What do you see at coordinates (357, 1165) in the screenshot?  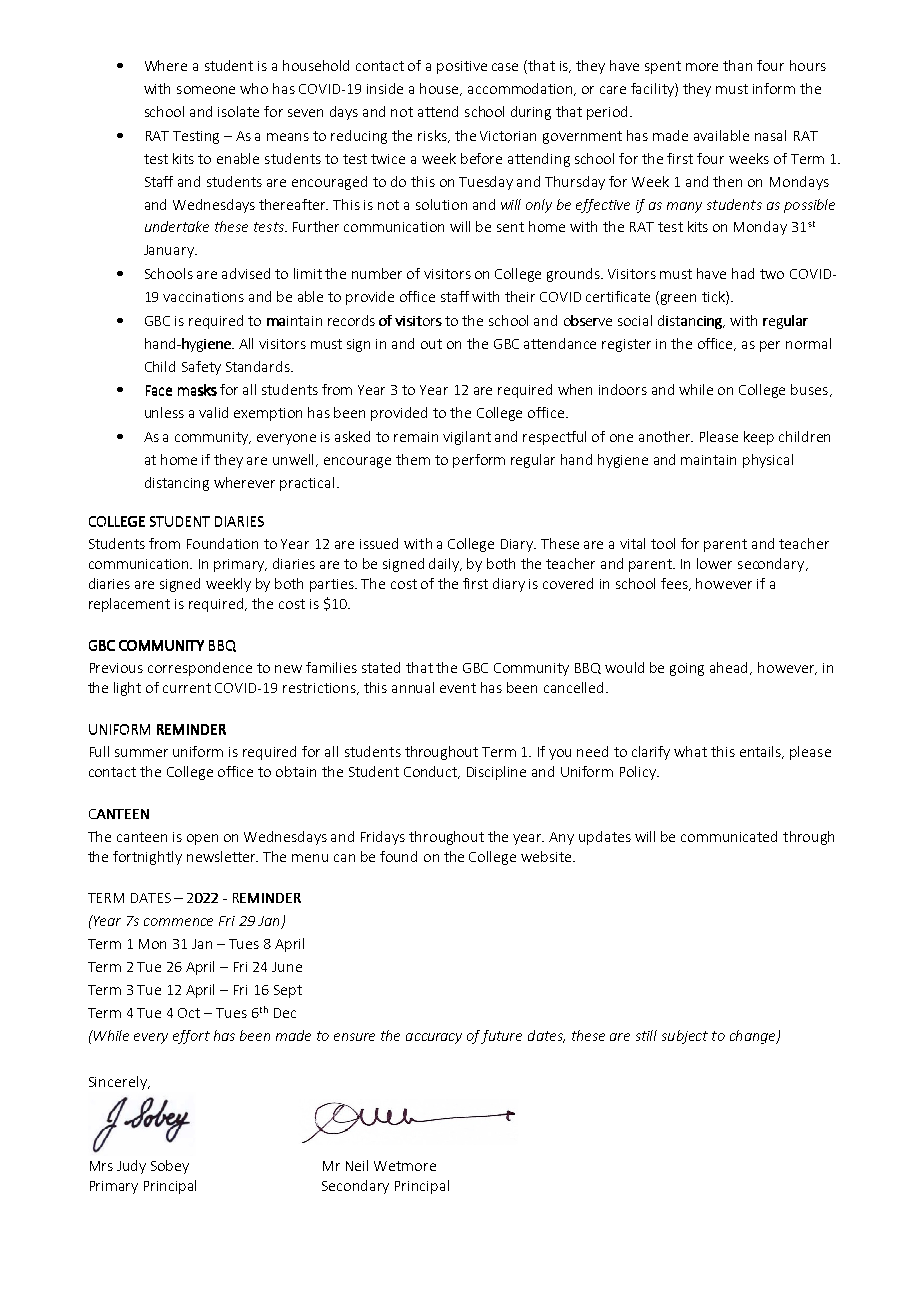 I see `Neil` at bounding box center [357, 1165].
